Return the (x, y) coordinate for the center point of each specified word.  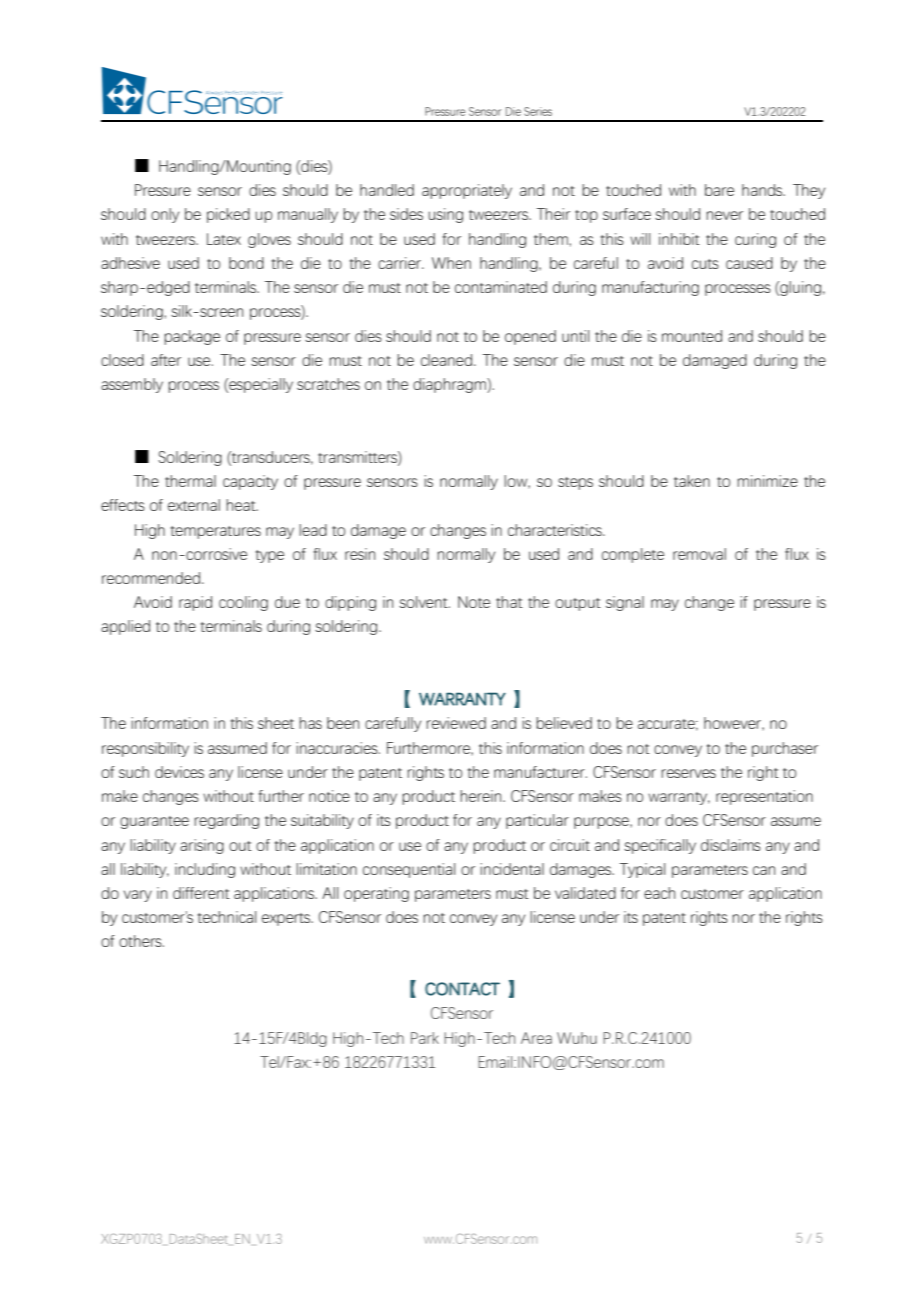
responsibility (145, 749)
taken (692, 481)
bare (719, 190)
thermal (190, 481)
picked (228, 215)
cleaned (446, 360)
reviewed (456, 723)
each (659, 893)
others (141, 941)
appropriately (467, 191)
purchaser (785, 749)
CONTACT (462, 989)
